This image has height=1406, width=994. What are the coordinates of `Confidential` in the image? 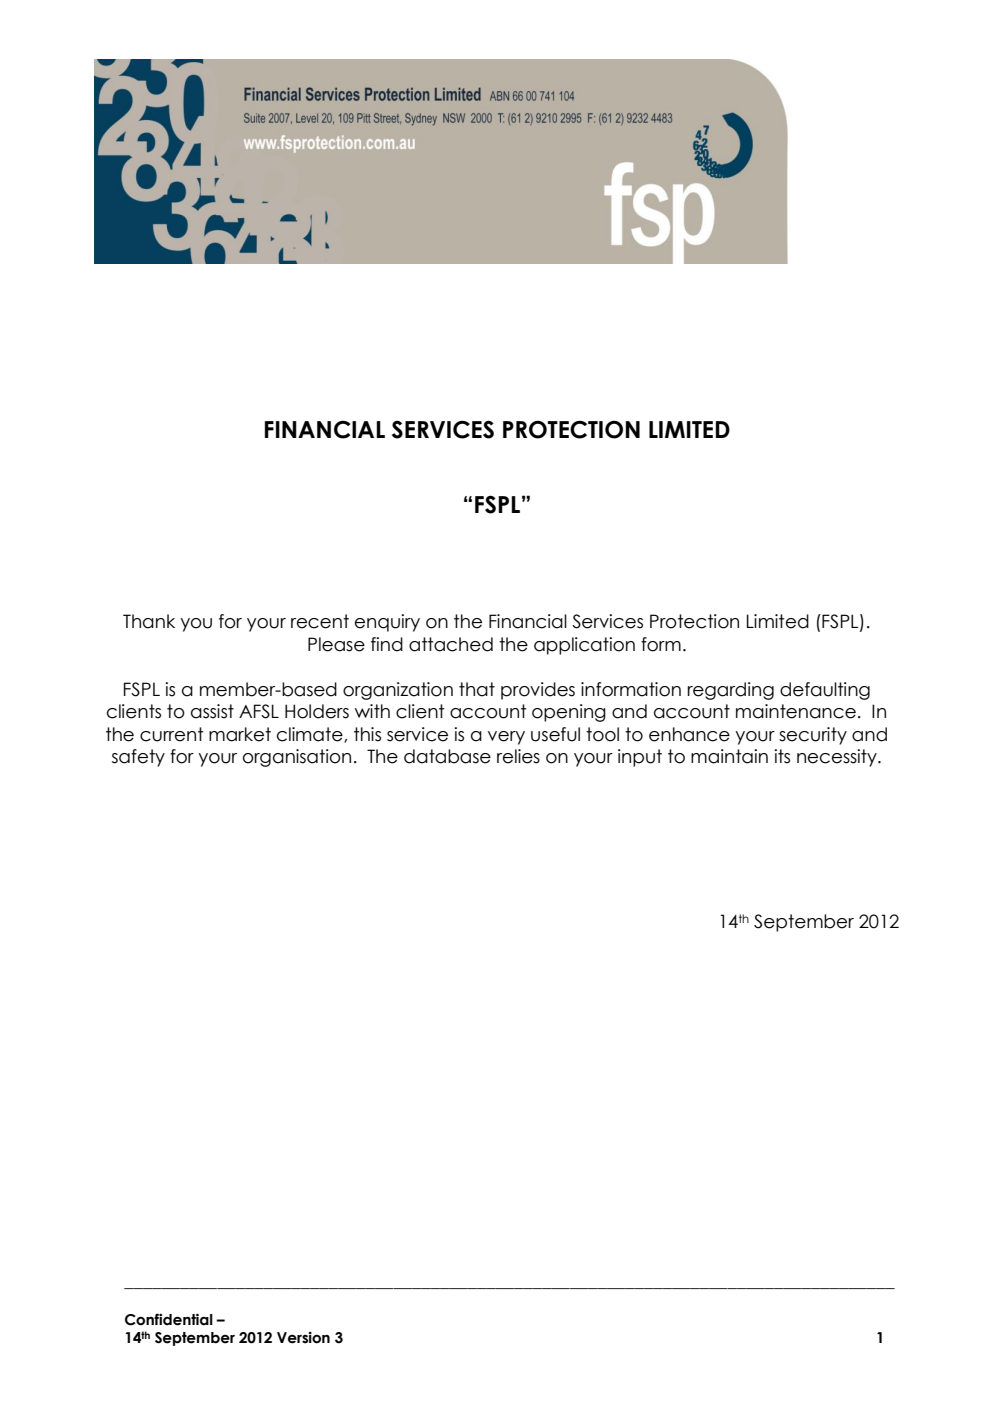 It's located at (169, 1319).
